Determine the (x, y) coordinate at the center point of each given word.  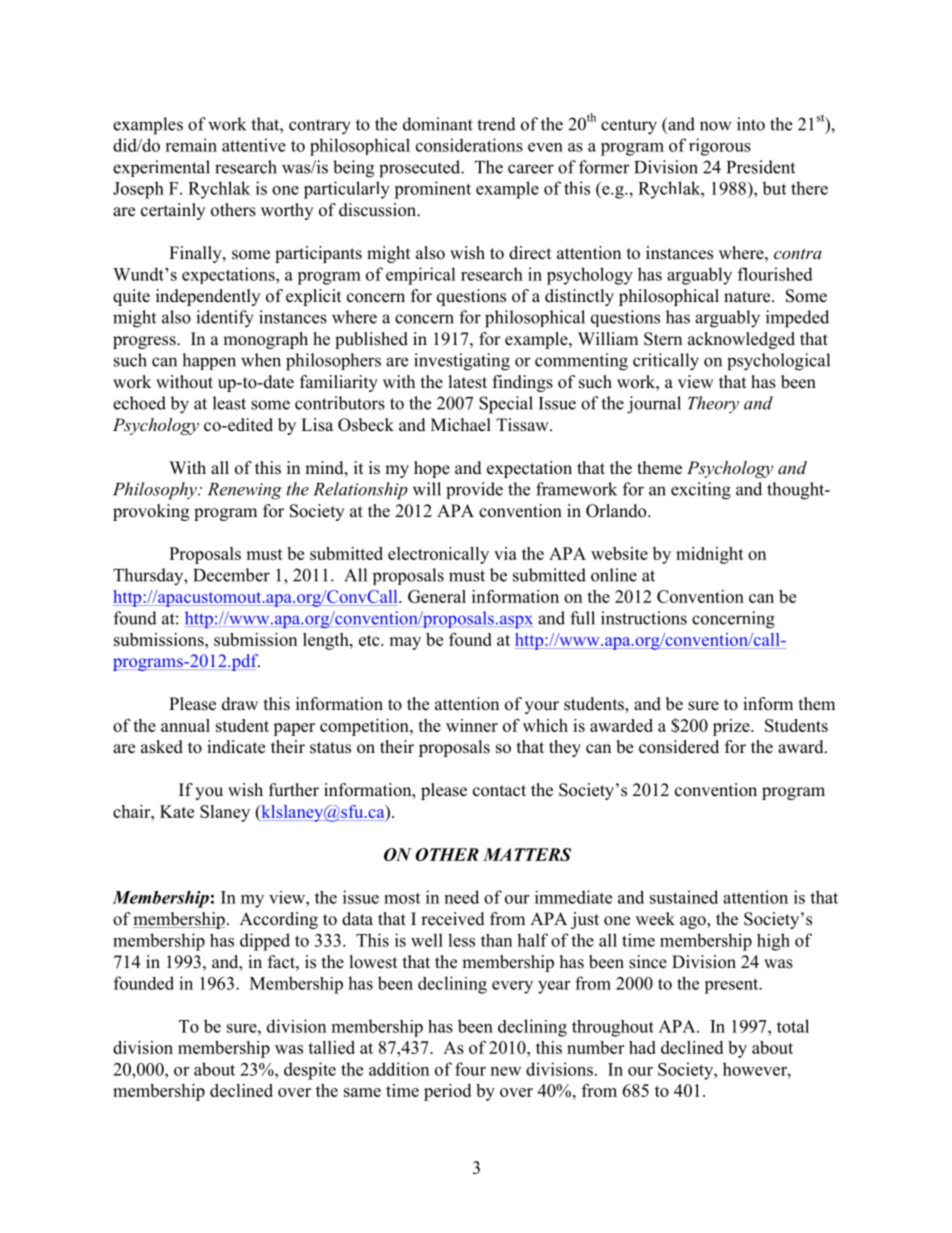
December (231, 575)
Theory (713, 404)
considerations (469, 145)
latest (468, 382)
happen (209, 361)
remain (191, 145)
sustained (684, 897)
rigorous (720, 147)
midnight (710, 555)
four (470, 1069)
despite (310, 1071)
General (437, 596)
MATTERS (527, 854)
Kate (177, 811)
